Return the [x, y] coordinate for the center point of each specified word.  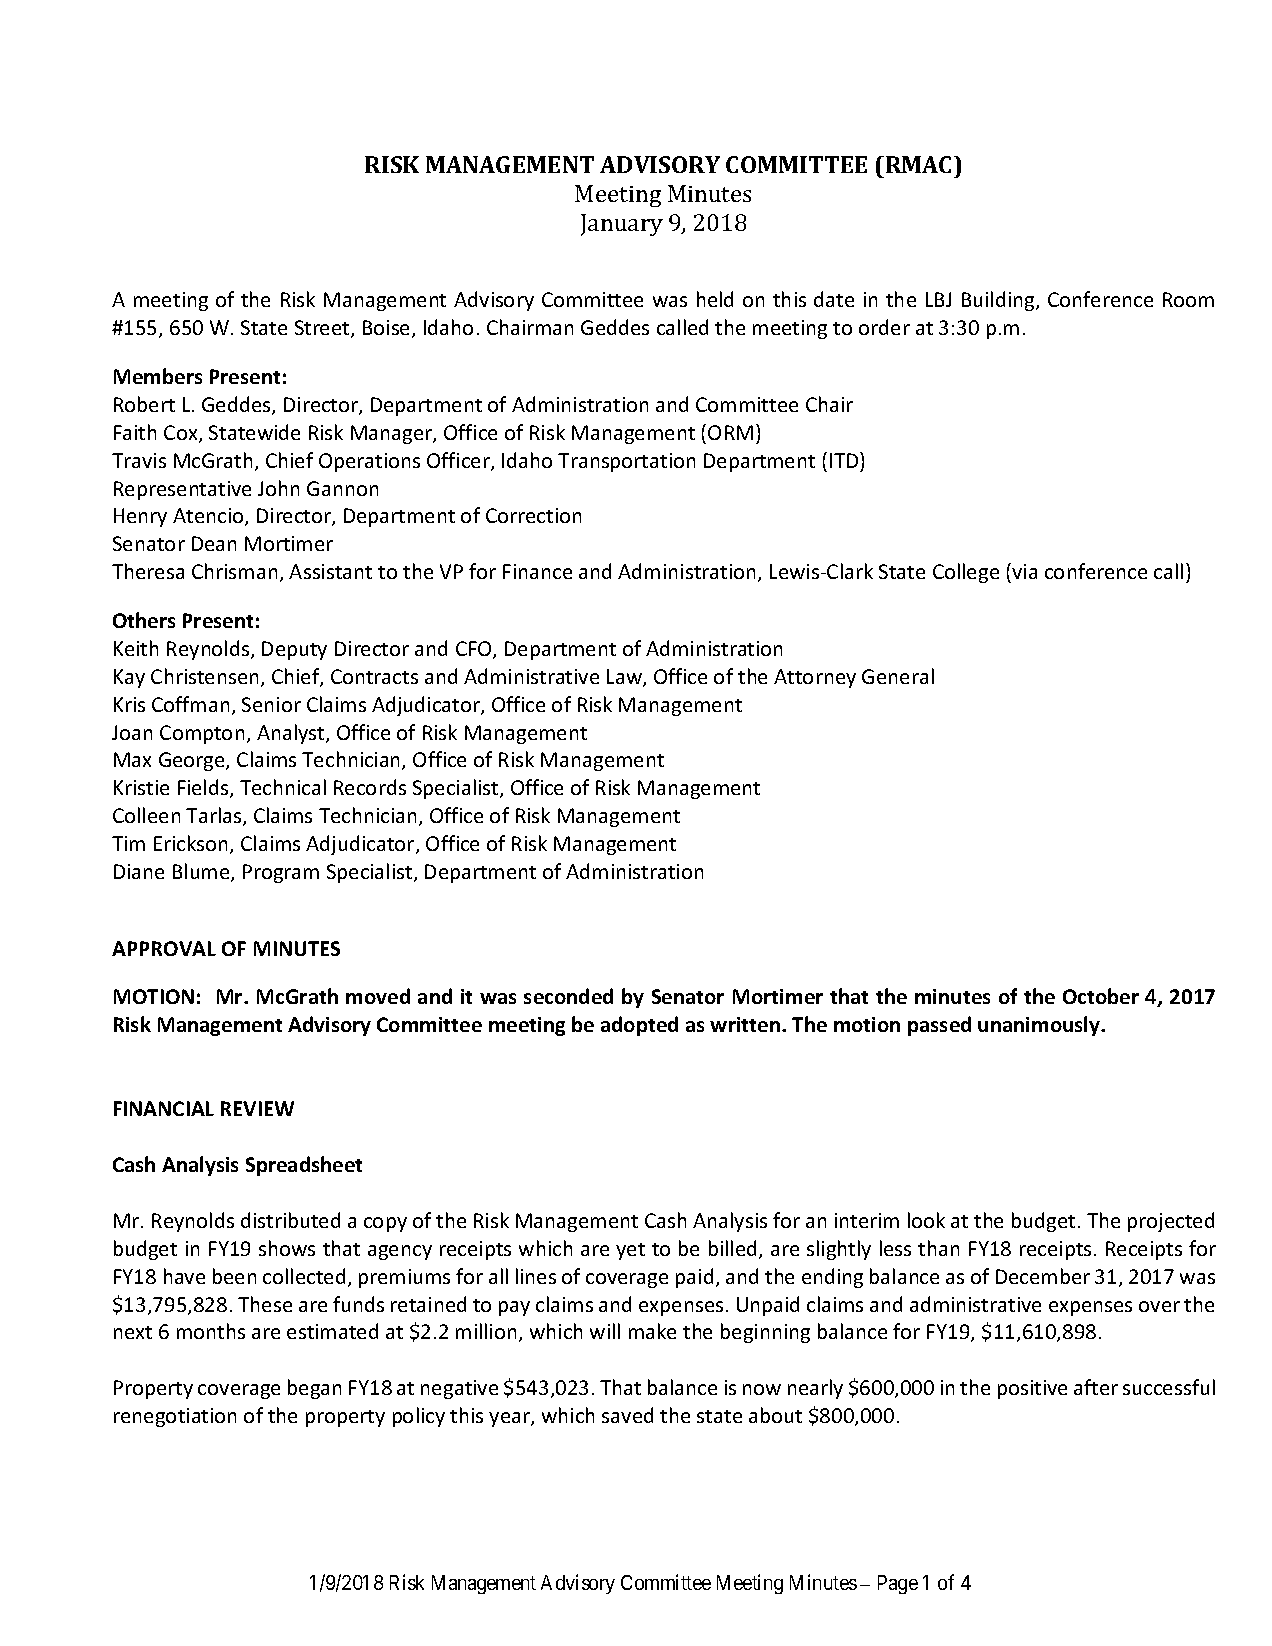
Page [898, 1584]
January [622, 225]
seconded [568, 996]
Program [281, 873]
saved [627, 1415]
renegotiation [175, 1417]
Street [323, 329]
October [1101, 996]
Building [999, 301]
